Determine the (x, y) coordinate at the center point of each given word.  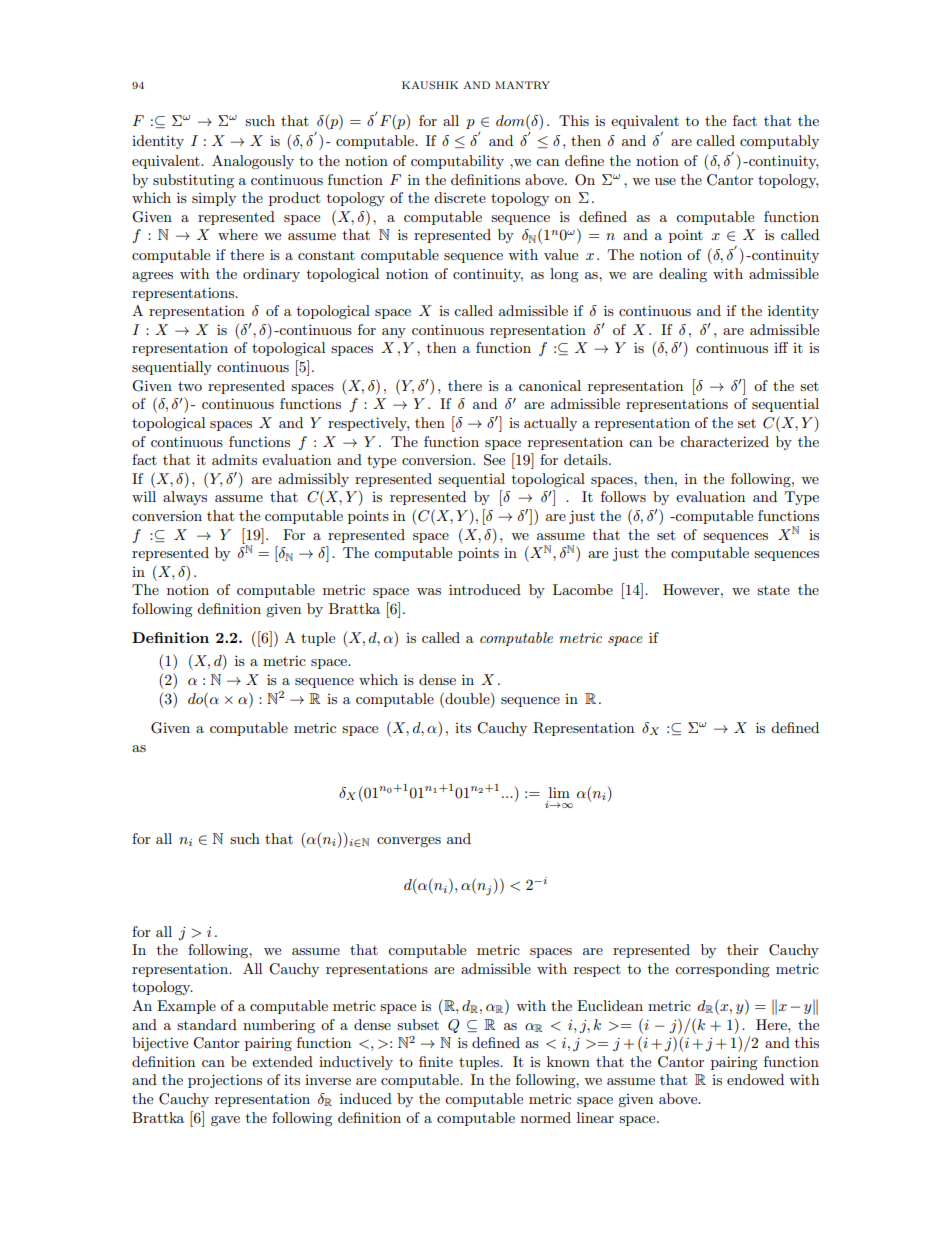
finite (436, 1061)
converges (409, 842)
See (494, 460)
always (185, 498)
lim (559, 792)
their (743, 949)
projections (225, 1081)
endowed (755, 1079)
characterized (724, 441)
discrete (460, 197)
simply (214, 199)
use (665, 181)
